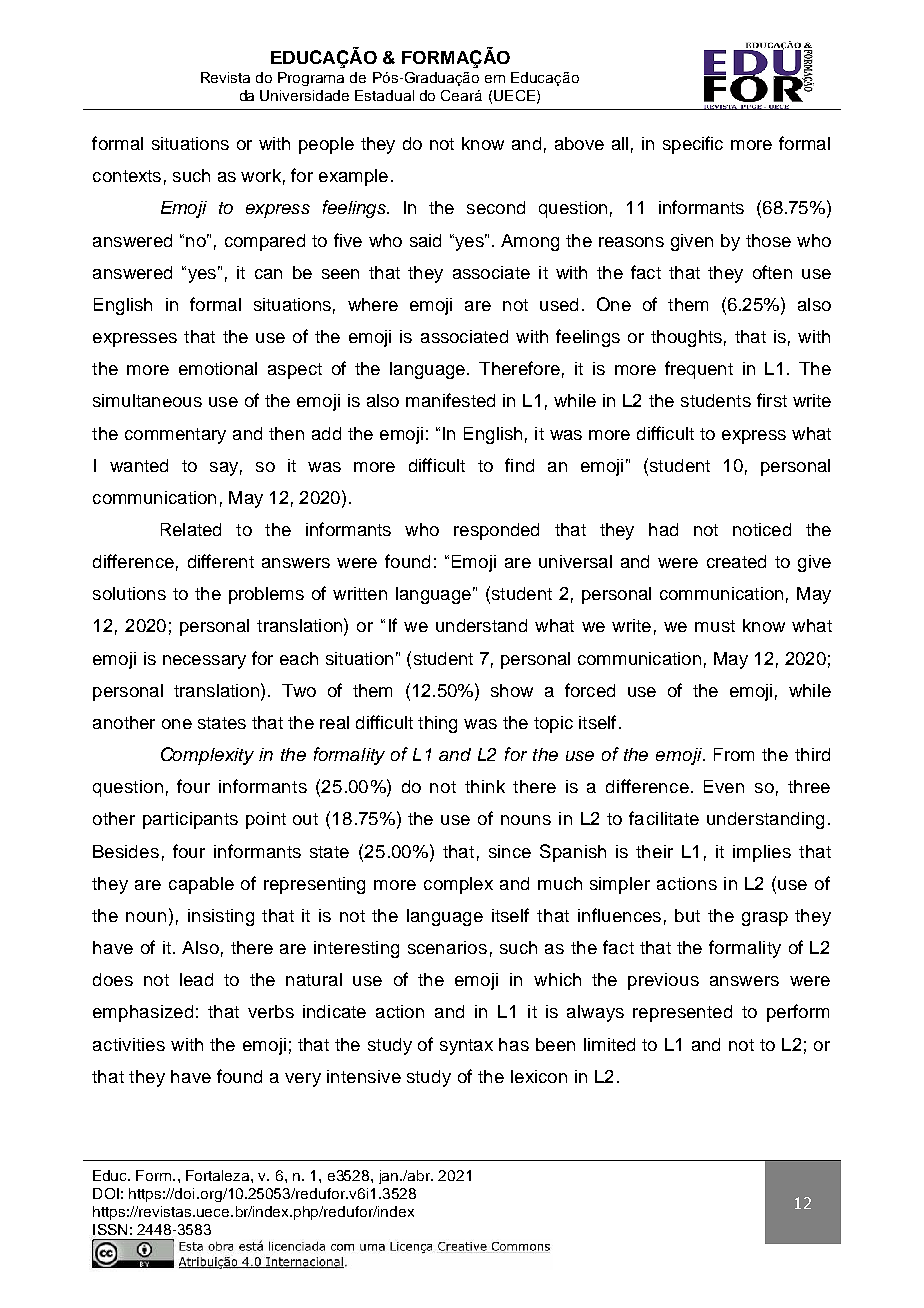 This screenshot has height=1308, width=924. I want to click on noticed, so click(762, 529).
